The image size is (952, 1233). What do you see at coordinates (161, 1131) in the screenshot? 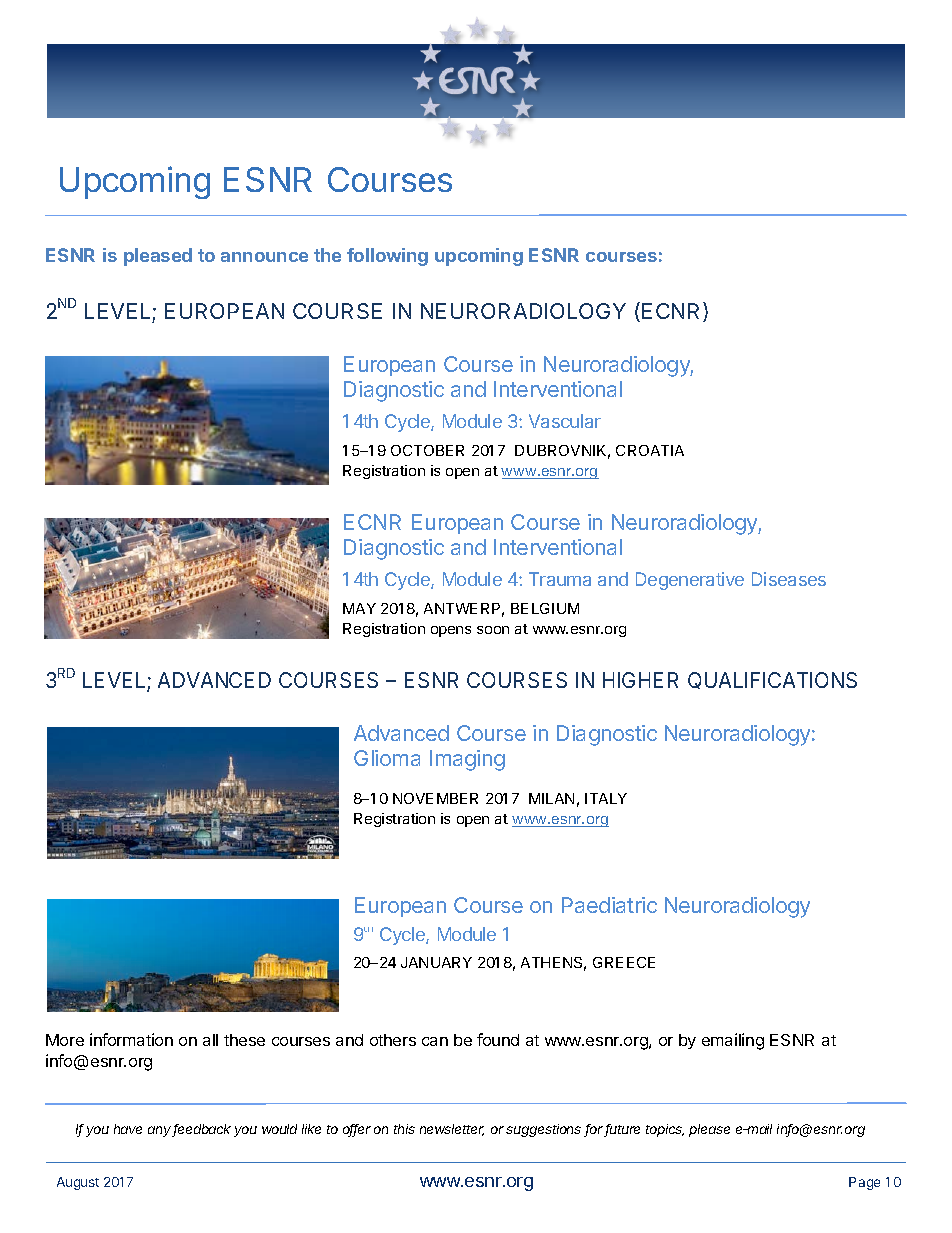
I see `any` at bounding box center [161, 1131].
